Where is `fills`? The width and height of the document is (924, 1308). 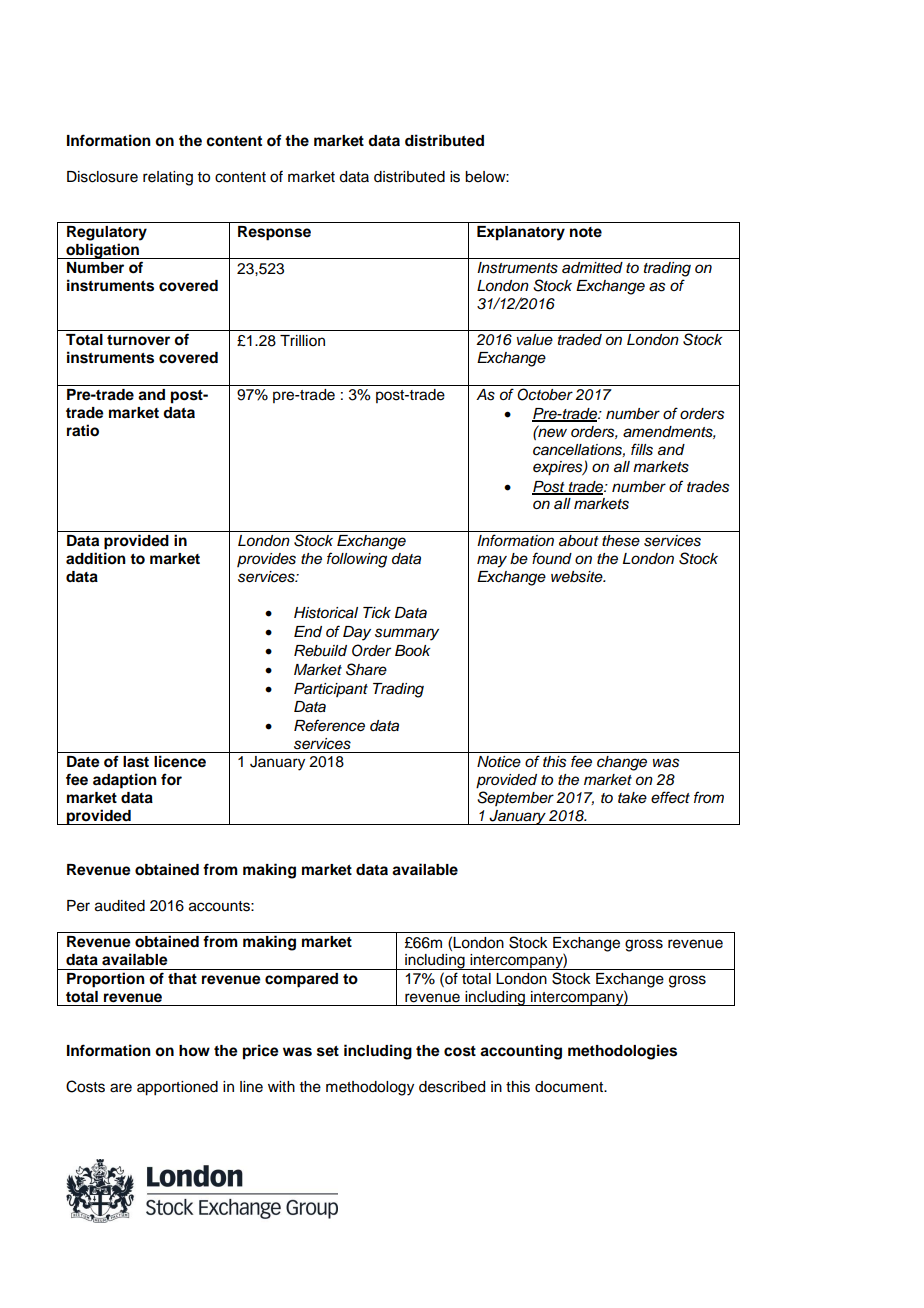
fills is located at coordinates (642, 449).
